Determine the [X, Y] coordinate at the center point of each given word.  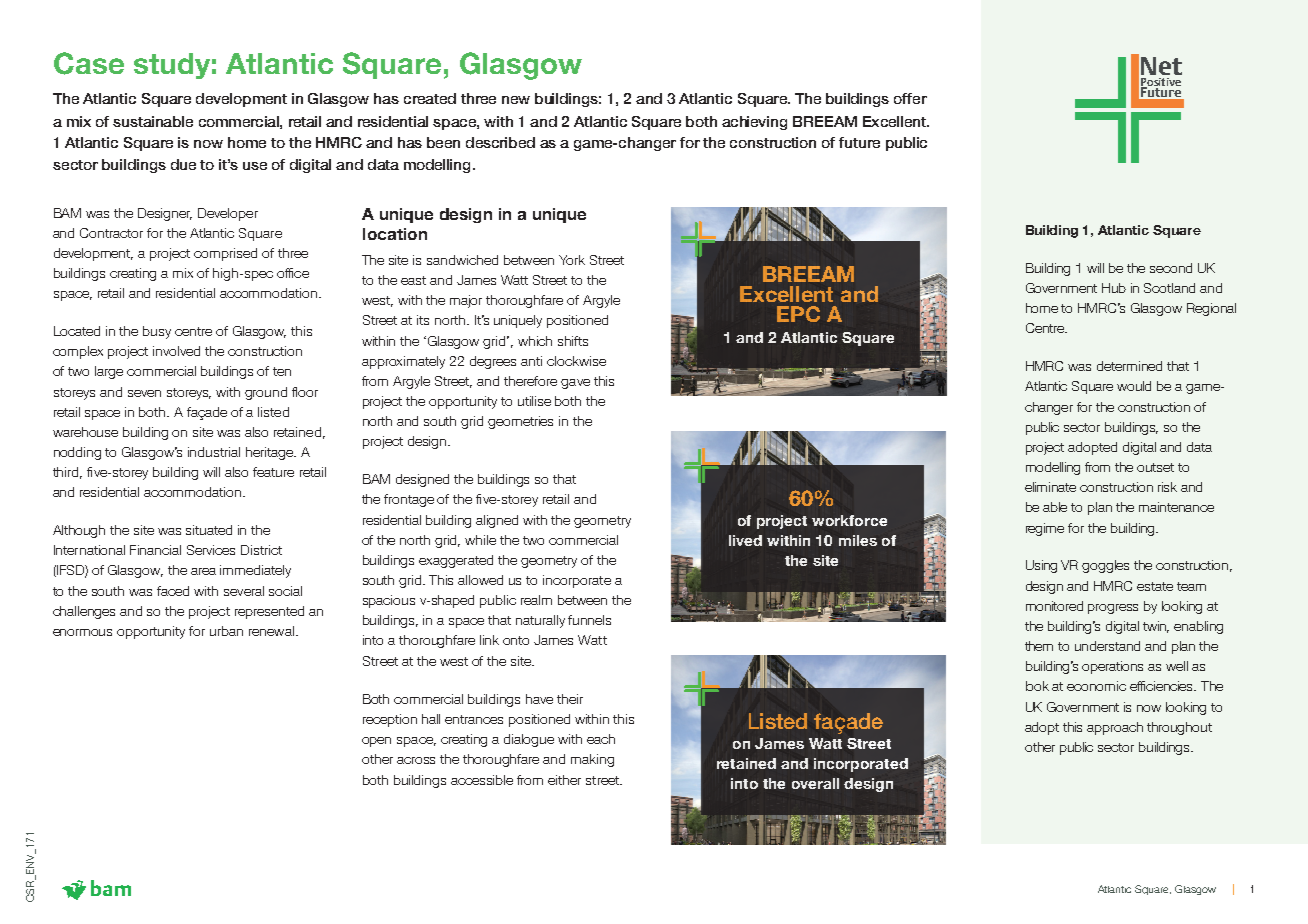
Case [89, 63]
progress [1113, 609]
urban [226, 631]
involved [176, 351]
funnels [589, 620]
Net [1161, 66]
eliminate [1050, 487]
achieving [754, 123]
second [1171, 268]
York [572, 260]
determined [1129, 366]
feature [273, 472]
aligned [497, 521]
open [376, 742]
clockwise [576, 361]
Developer [228, 214]
